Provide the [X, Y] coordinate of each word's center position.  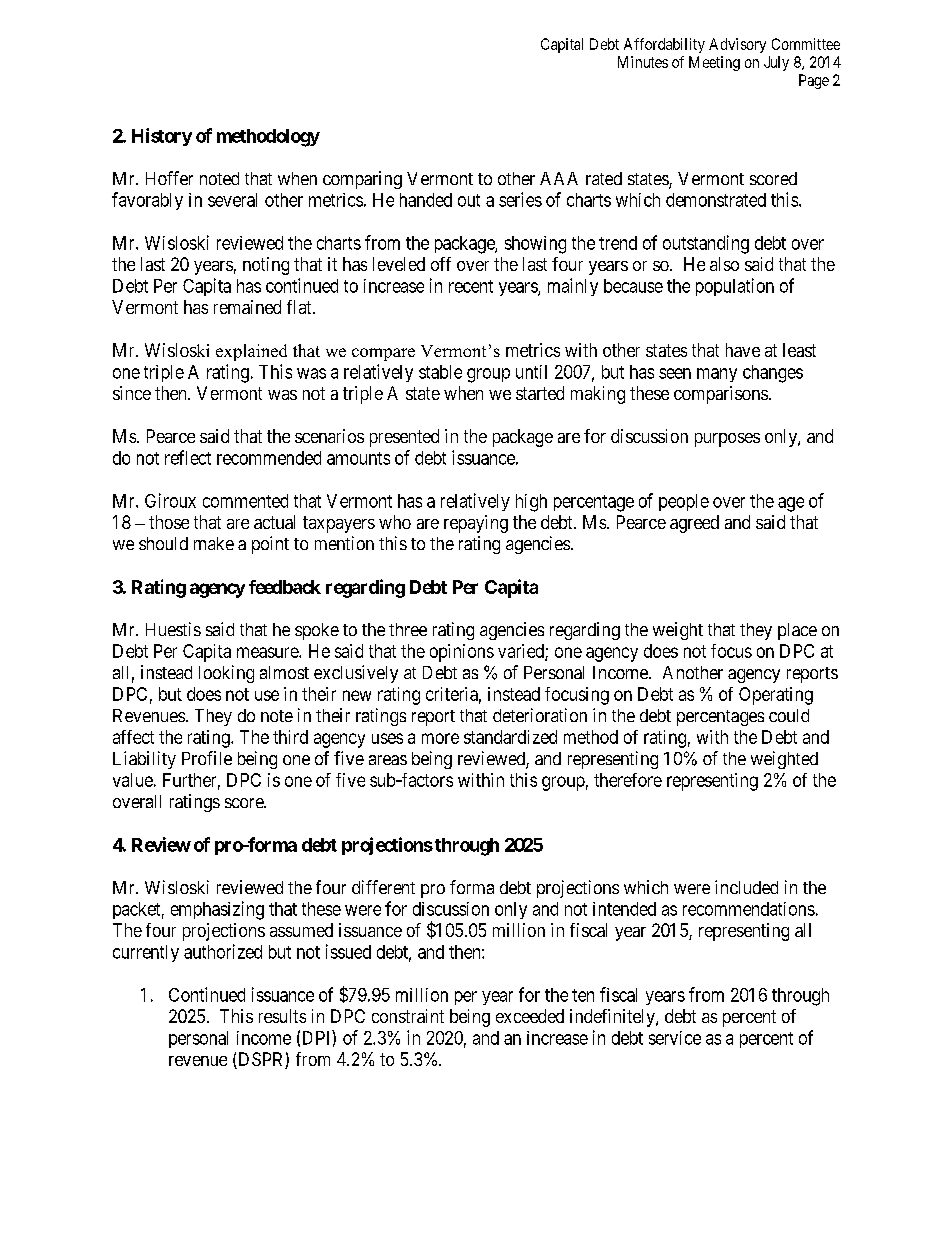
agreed [694, 524]
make [214, 543]
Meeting [714, 63]
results [282, 1016]
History [162, 137]
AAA [559, 178]
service [675, 1038]
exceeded [530, 1016]
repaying [476, 524]
